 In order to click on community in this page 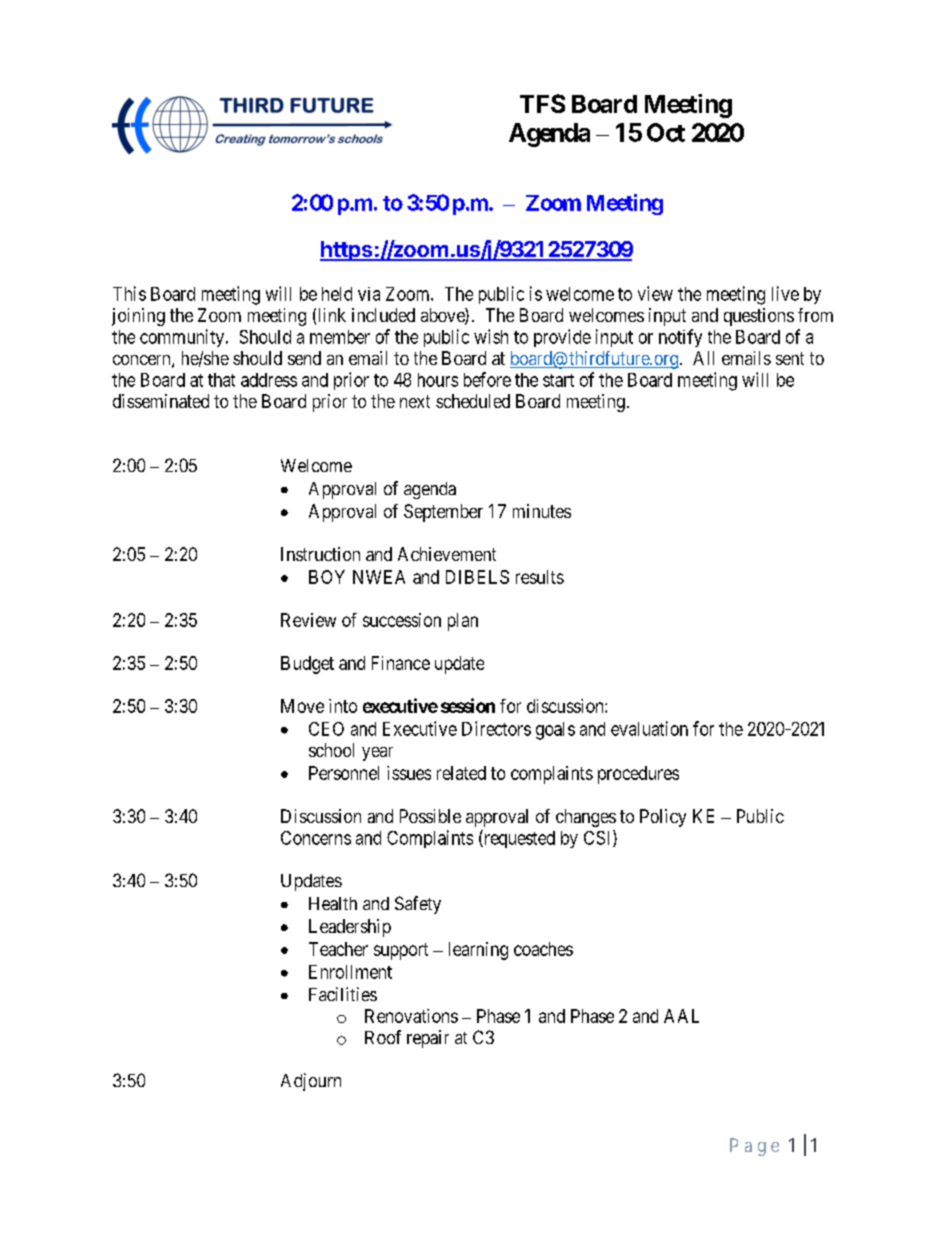, I will do `click(183, 338)`.
